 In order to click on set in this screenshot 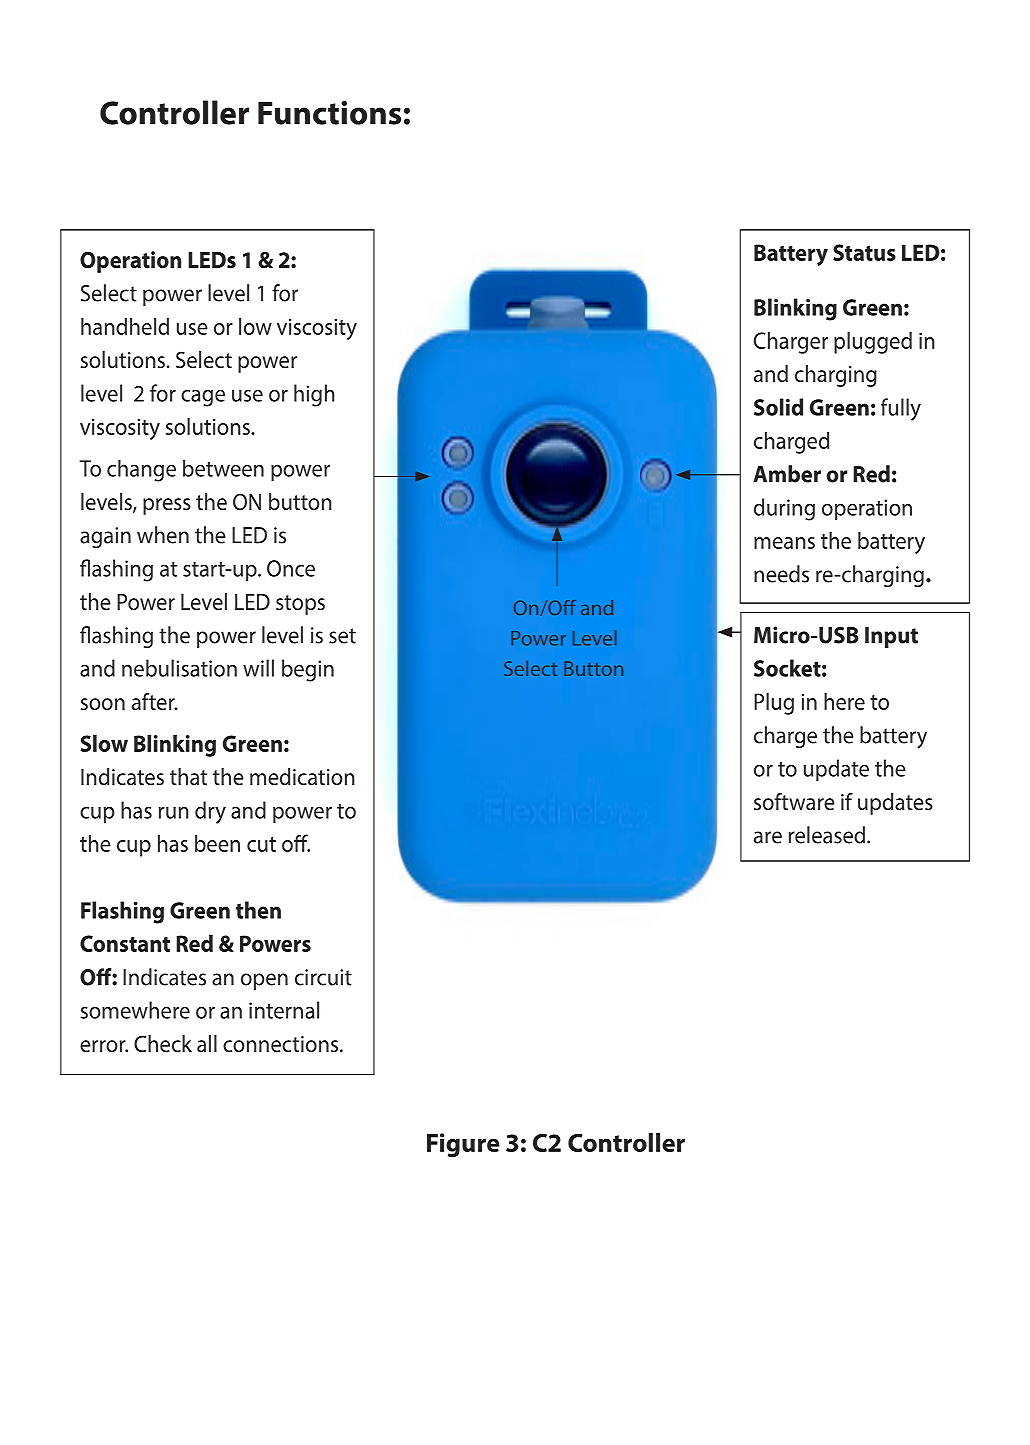, I will do `click(342, 636)`.
